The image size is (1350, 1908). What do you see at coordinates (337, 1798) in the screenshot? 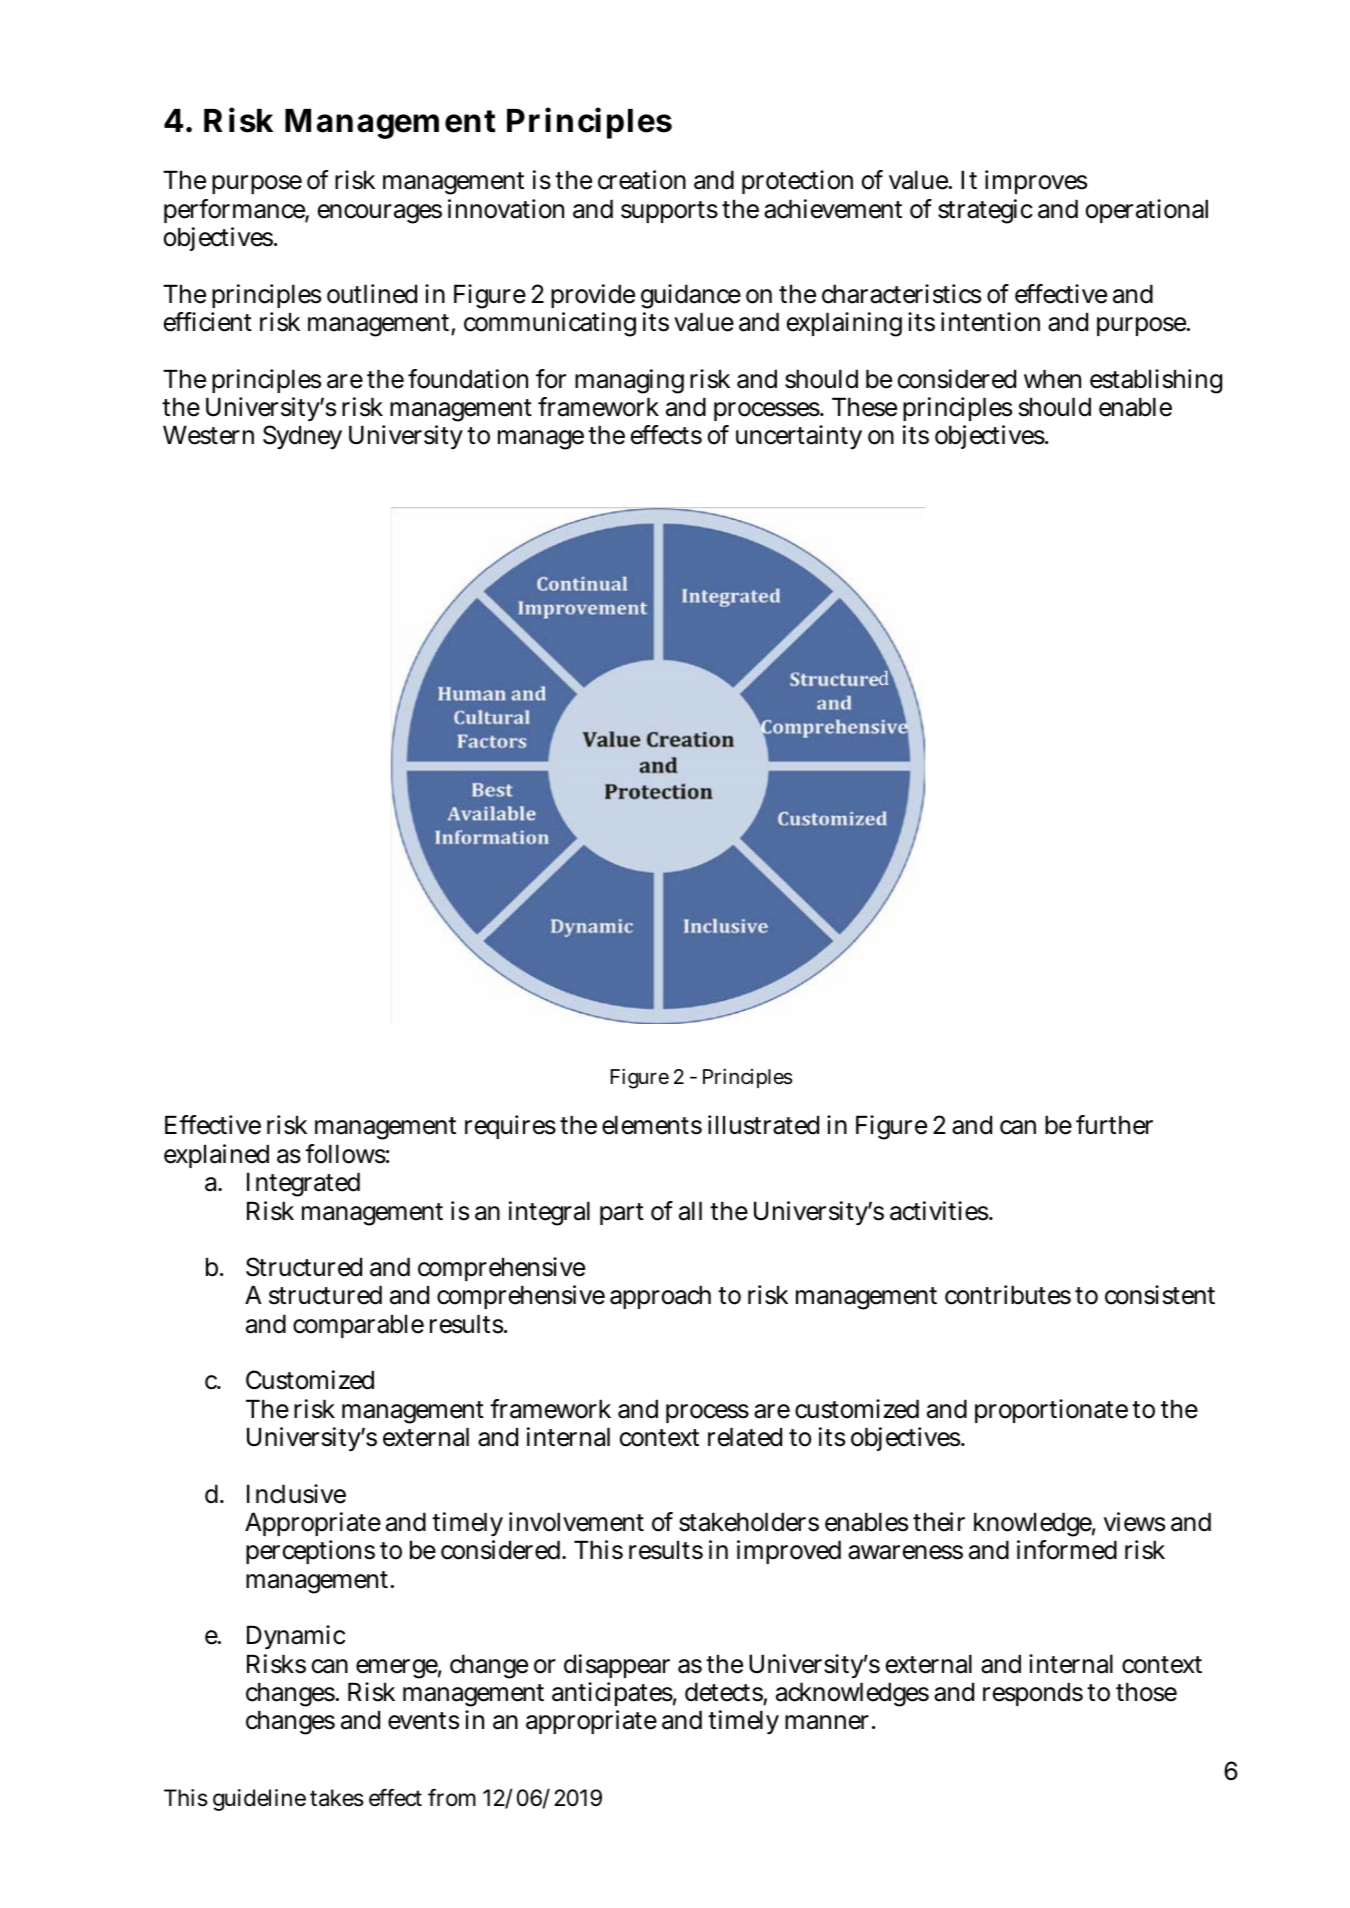
I see `takes` at bounding box center [337, 1798].
